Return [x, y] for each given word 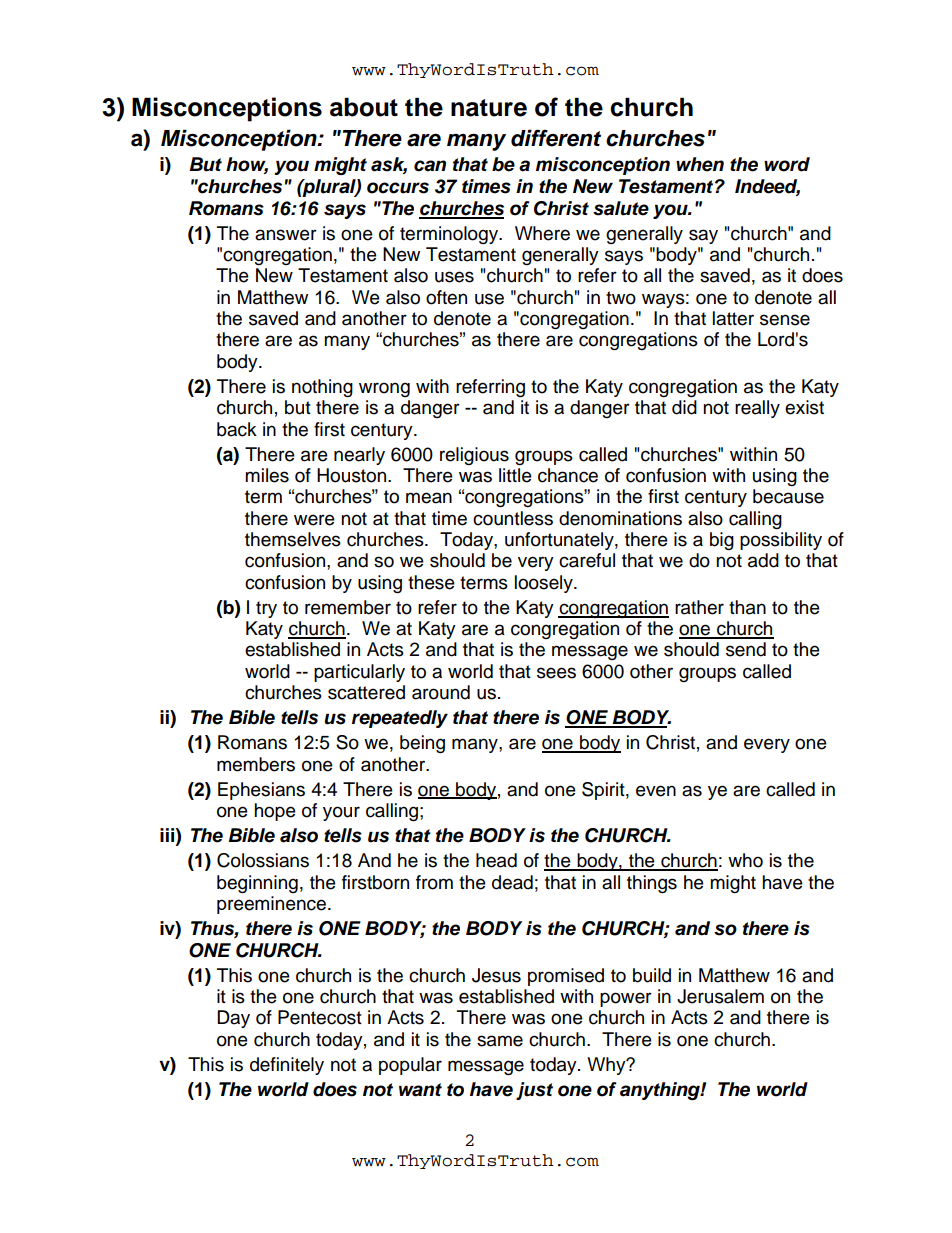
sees [556, 673]
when [700, 164]
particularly [359, 673]
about [364, 107]
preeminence [273, 905]
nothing [322, 388]
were [314, 520]
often [446, 297]
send [746, 649]
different [556, 138]
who [745, 860]
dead [512, 882]
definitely [287, 1066]
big [722, 541]
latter [733, 318]
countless [513, 518]
